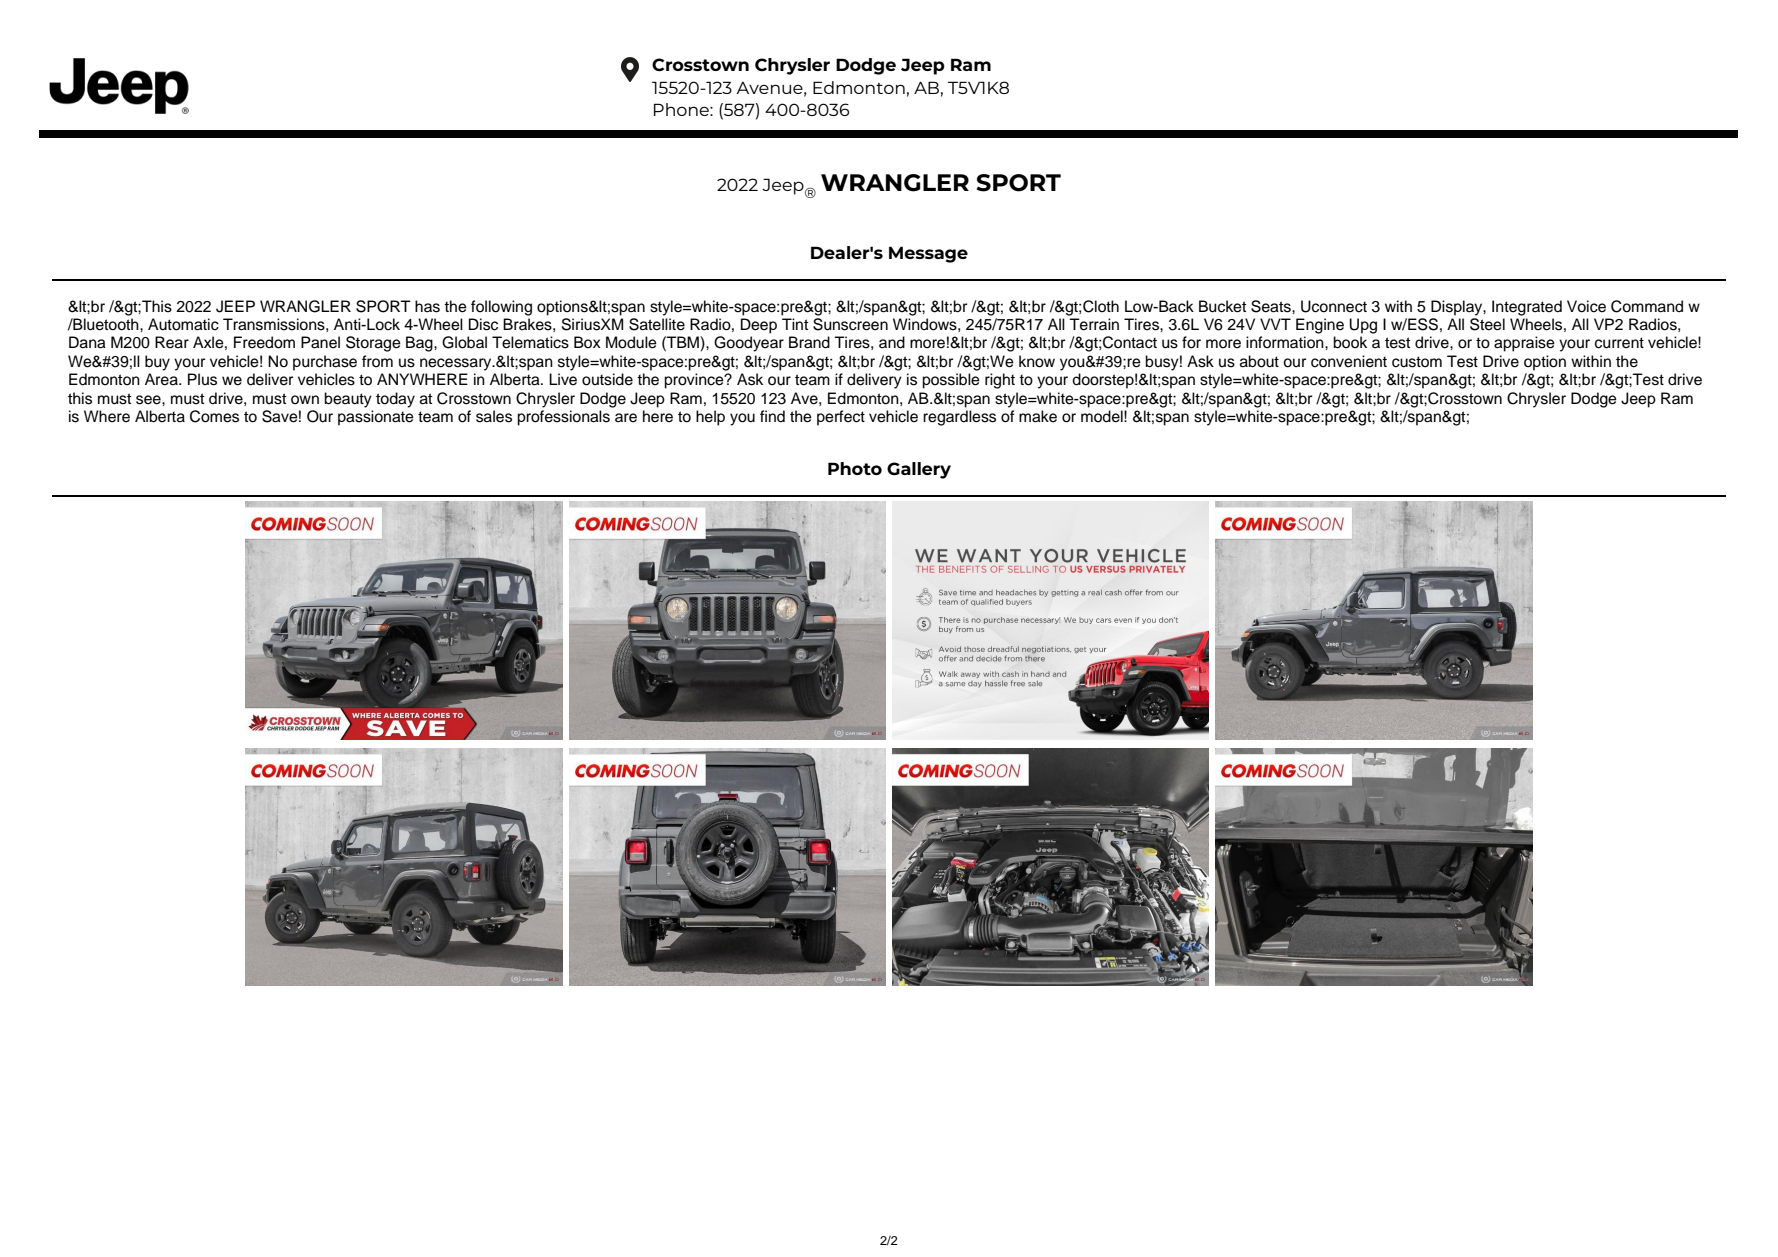 The width and height of the image is (1778, 1257). Describe the element at coordinates (325, 363) in the image. I see `purchase` at that location.
